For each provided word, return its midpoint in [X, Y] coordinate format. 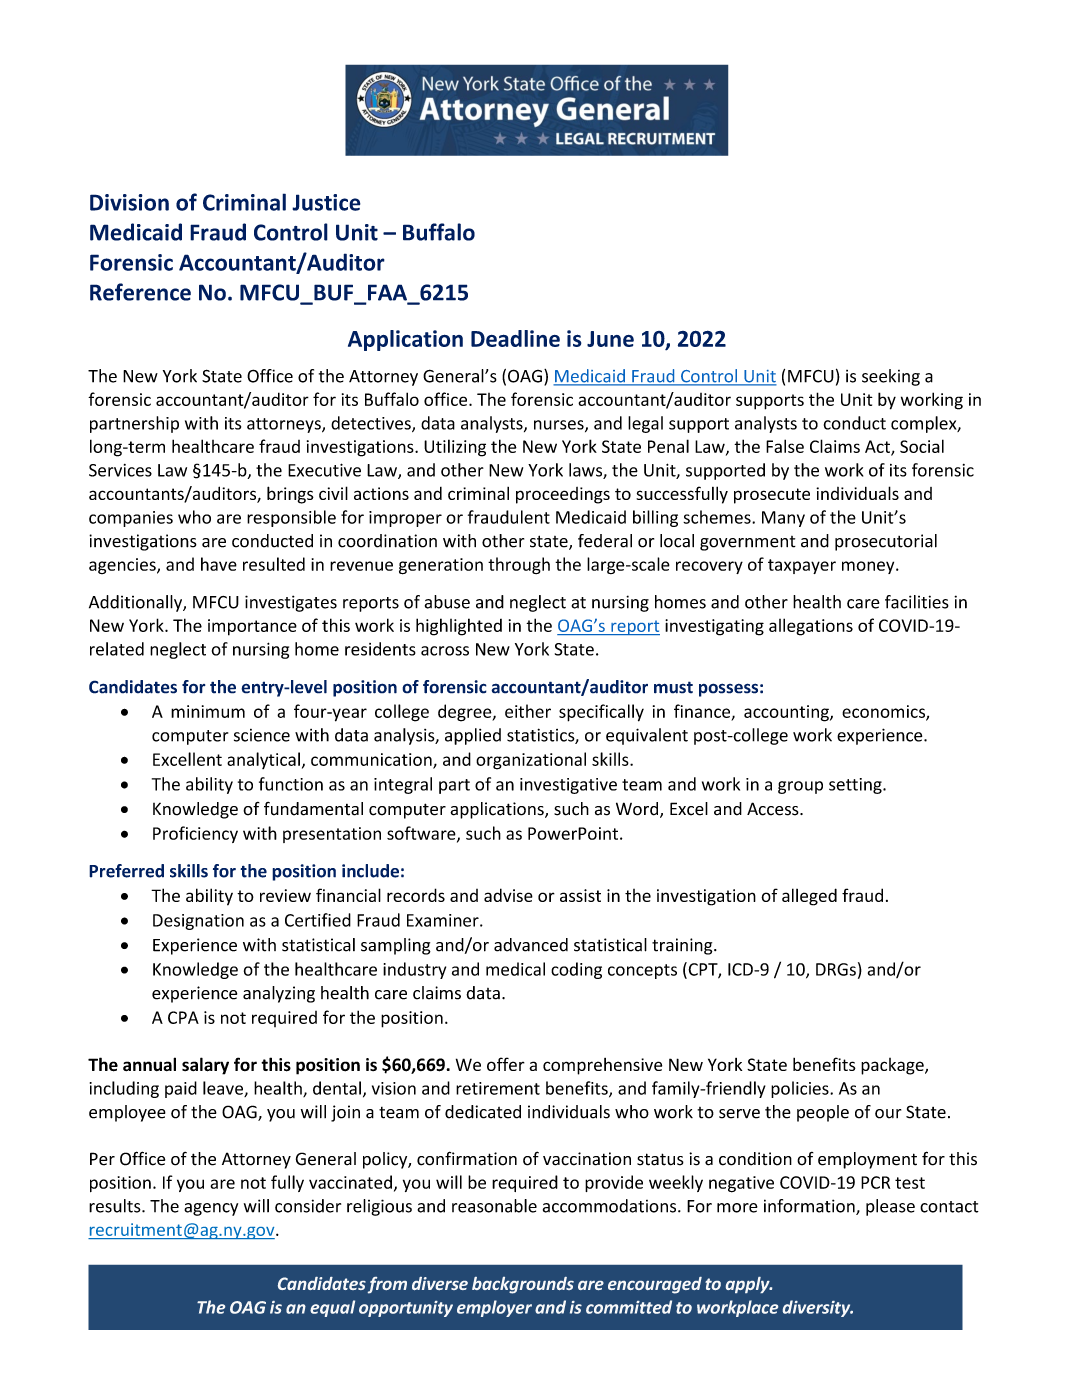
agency [211, 1209]
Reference [140, 292]
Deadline [515, 338]
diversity [818, 1308]
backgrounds [523, 1285]
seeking [891, 377]
